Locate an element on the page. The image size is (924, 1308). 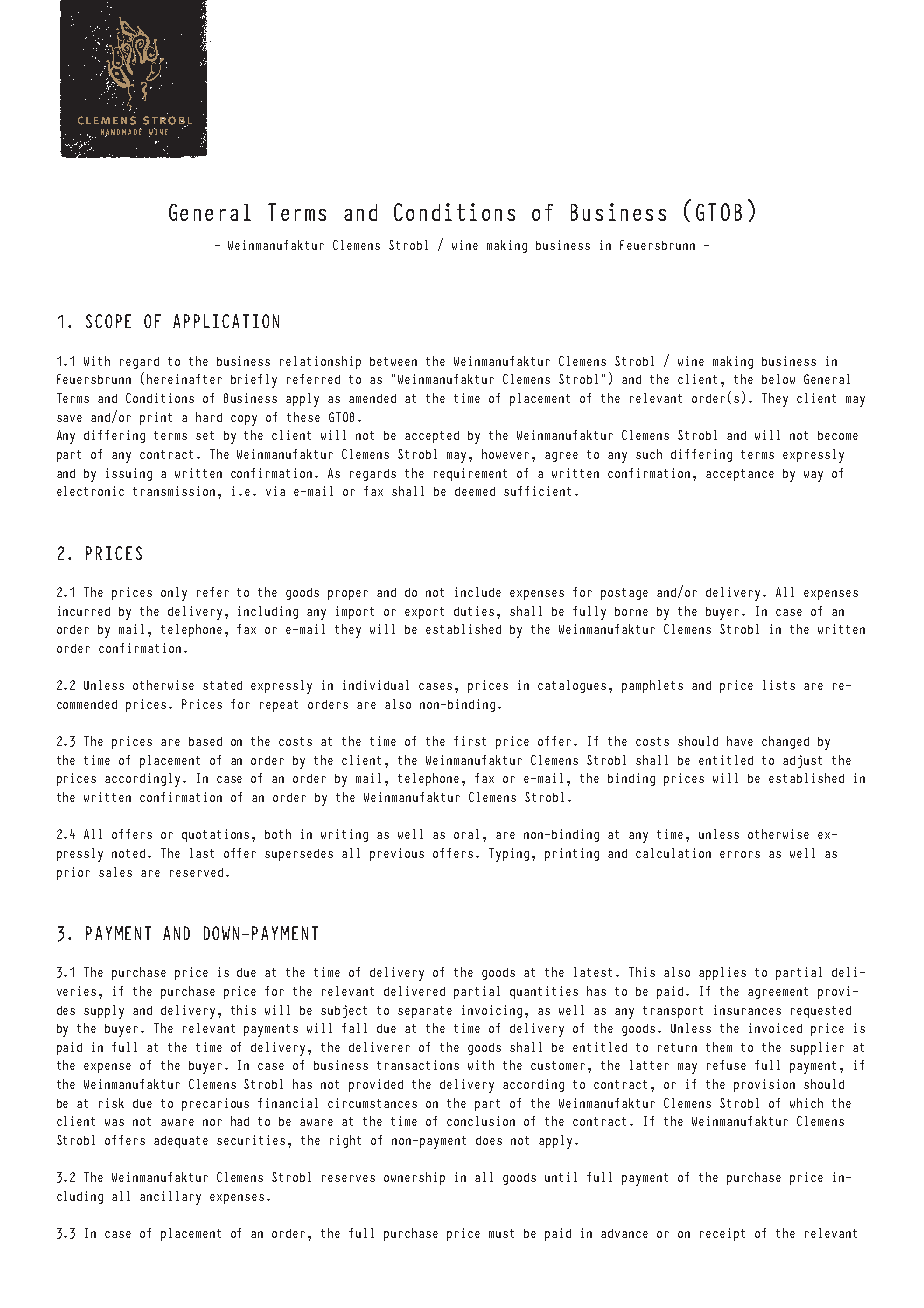
have is located at coordinates (740, 741).
